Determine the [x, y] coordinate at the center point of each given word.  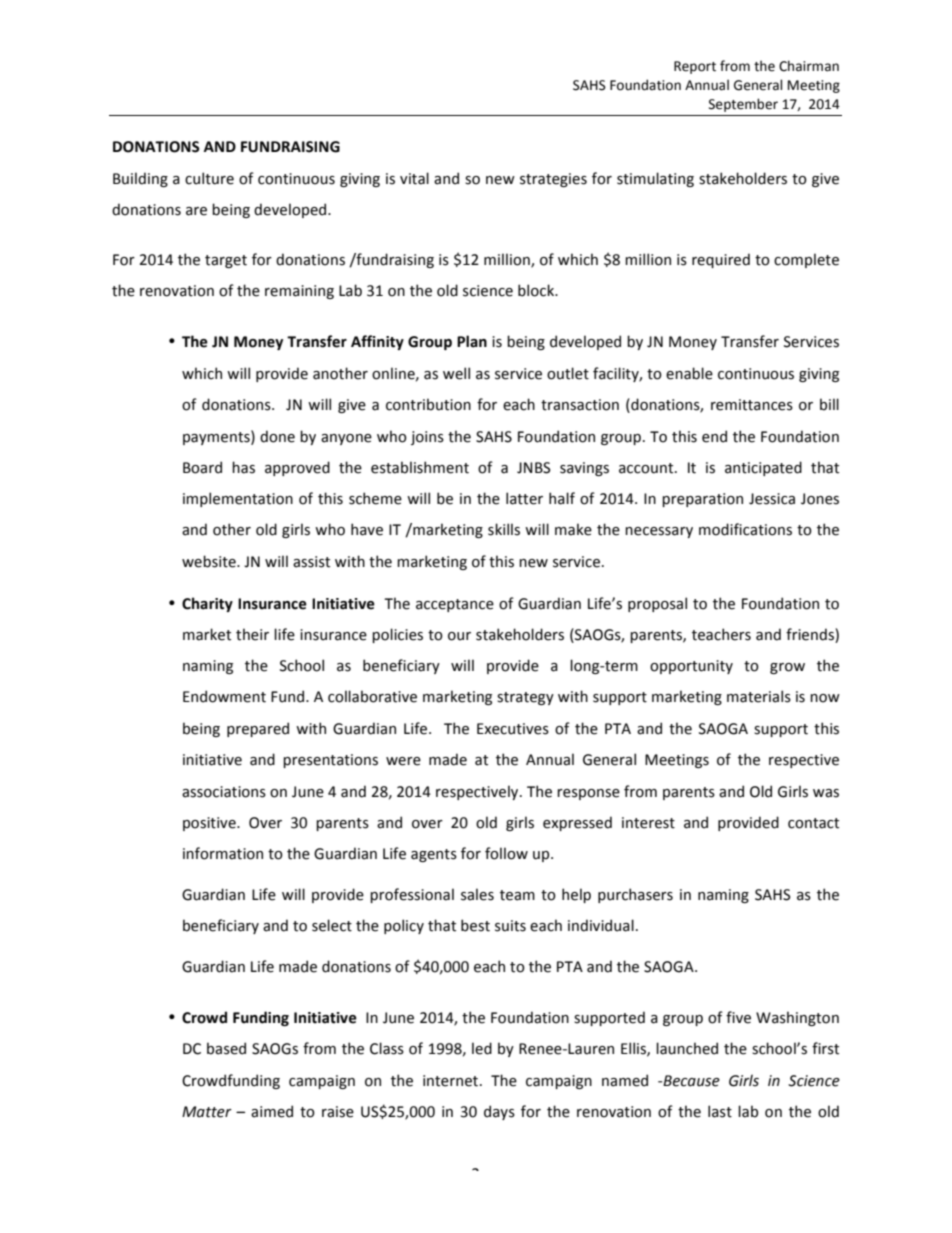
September [743, 105]
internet [452, 1081]
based [226, 1048]
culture [209, 178]
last [720, 1111]
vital [414, 178]
